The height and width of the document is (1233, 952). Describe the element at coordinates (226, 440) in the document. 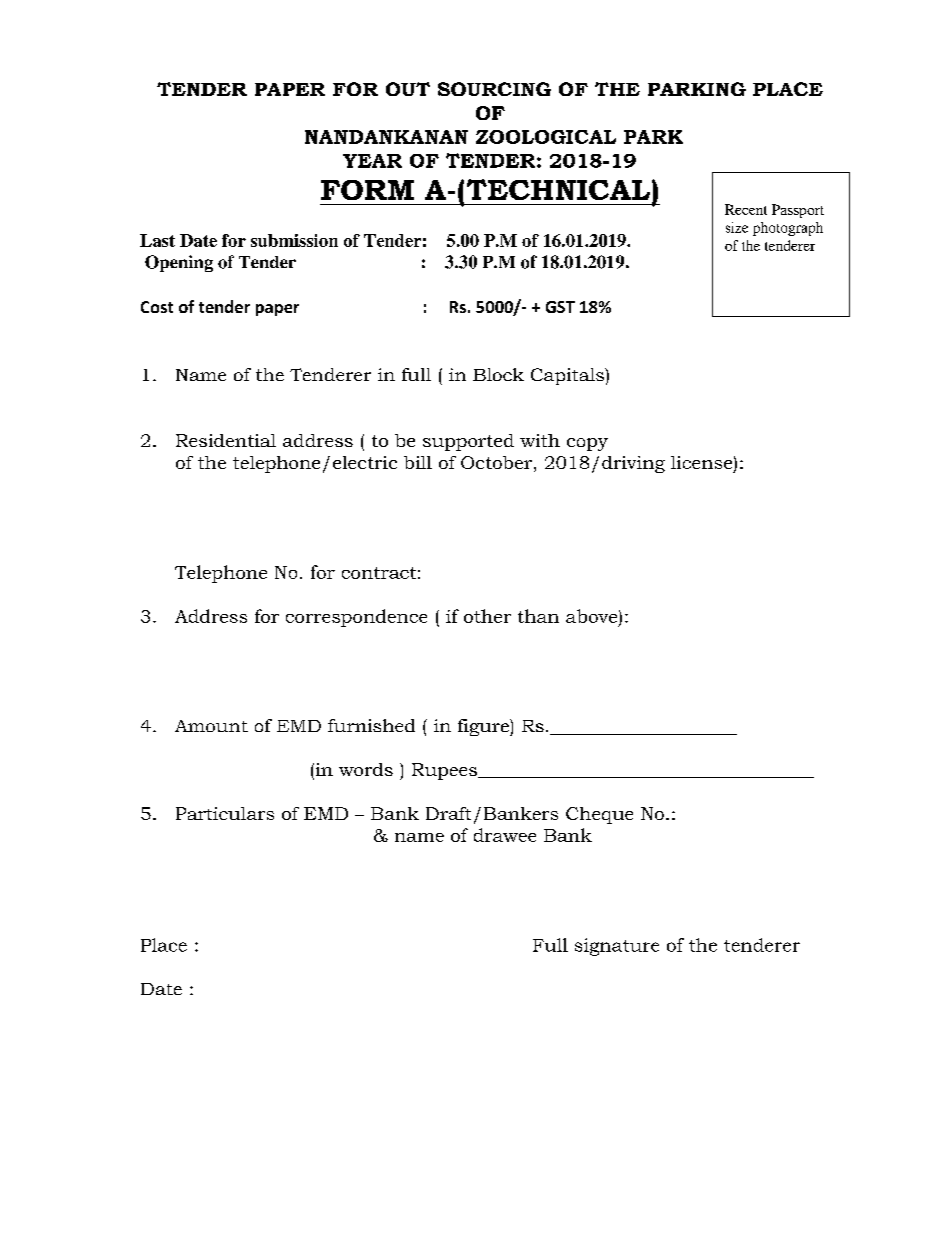

I see `Residential` at that location.
